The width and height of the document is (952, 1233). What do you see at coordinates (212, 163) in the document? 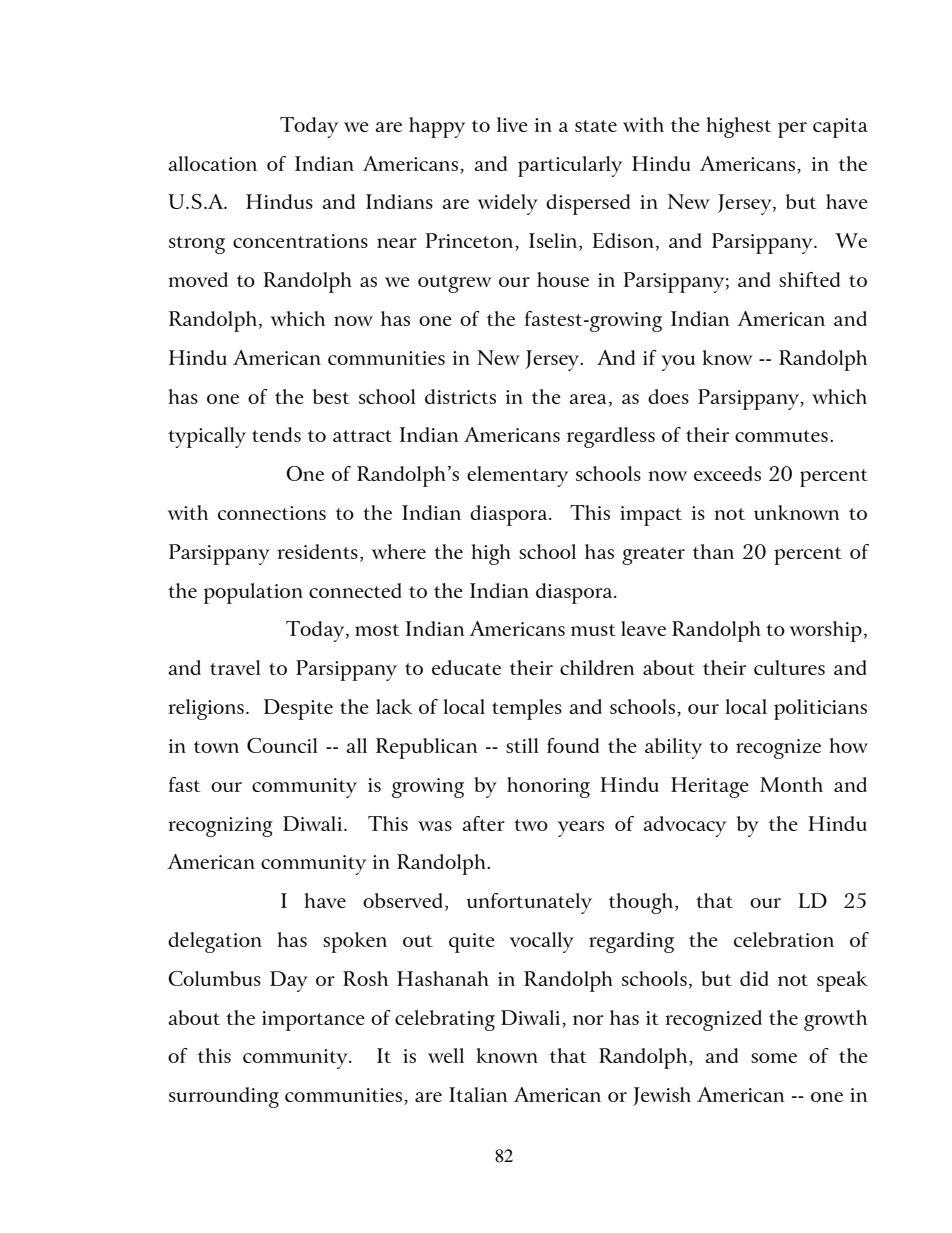
I see `allocation` at bounding box center [212, 163].
